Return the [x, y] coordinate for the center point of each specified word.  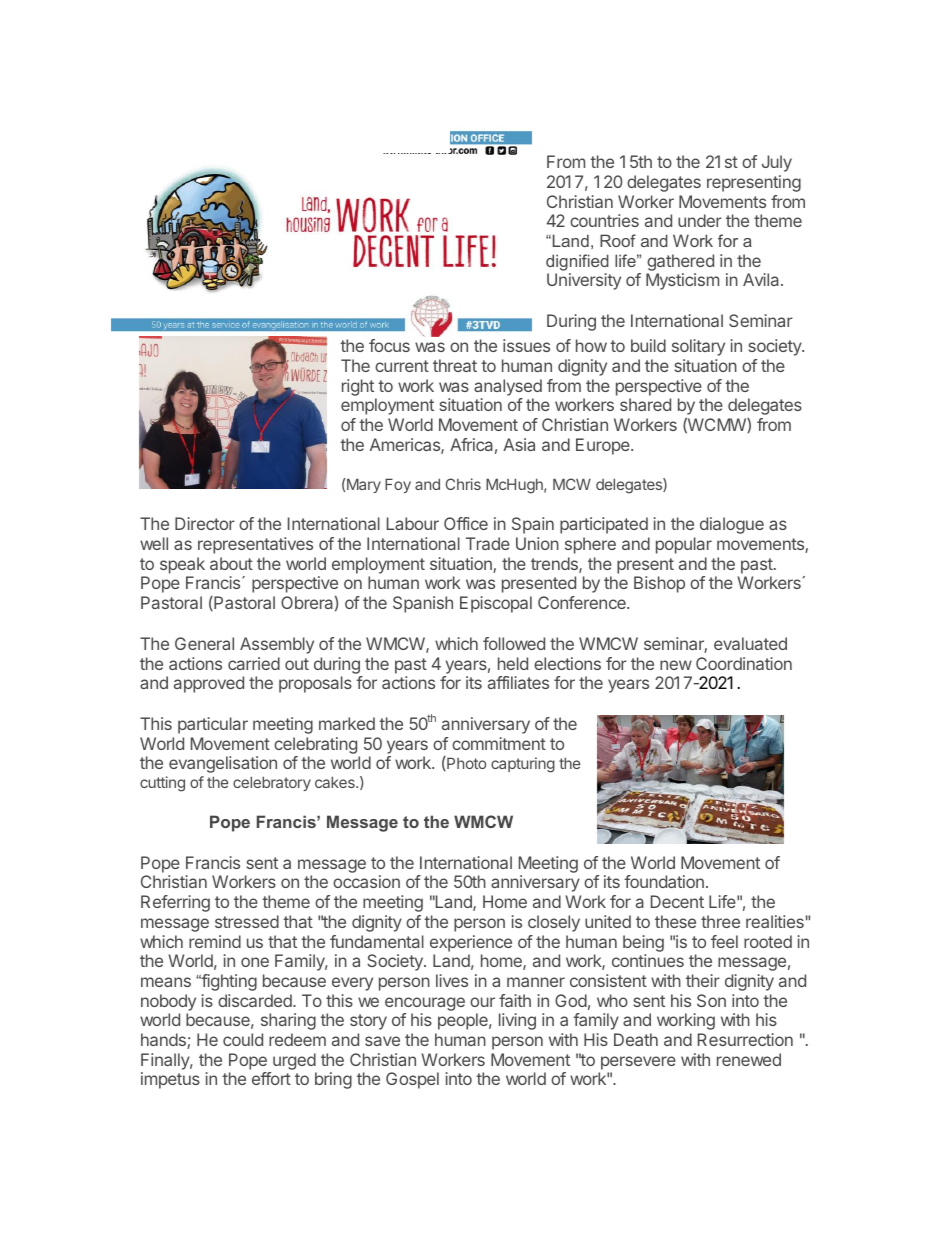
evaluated [750, 643]
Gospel [412, 1080]
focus [389, 345]
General [204, 643]
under [700, 220]
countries [604, 220]
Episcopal [496, 604]
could [243, 1039]
